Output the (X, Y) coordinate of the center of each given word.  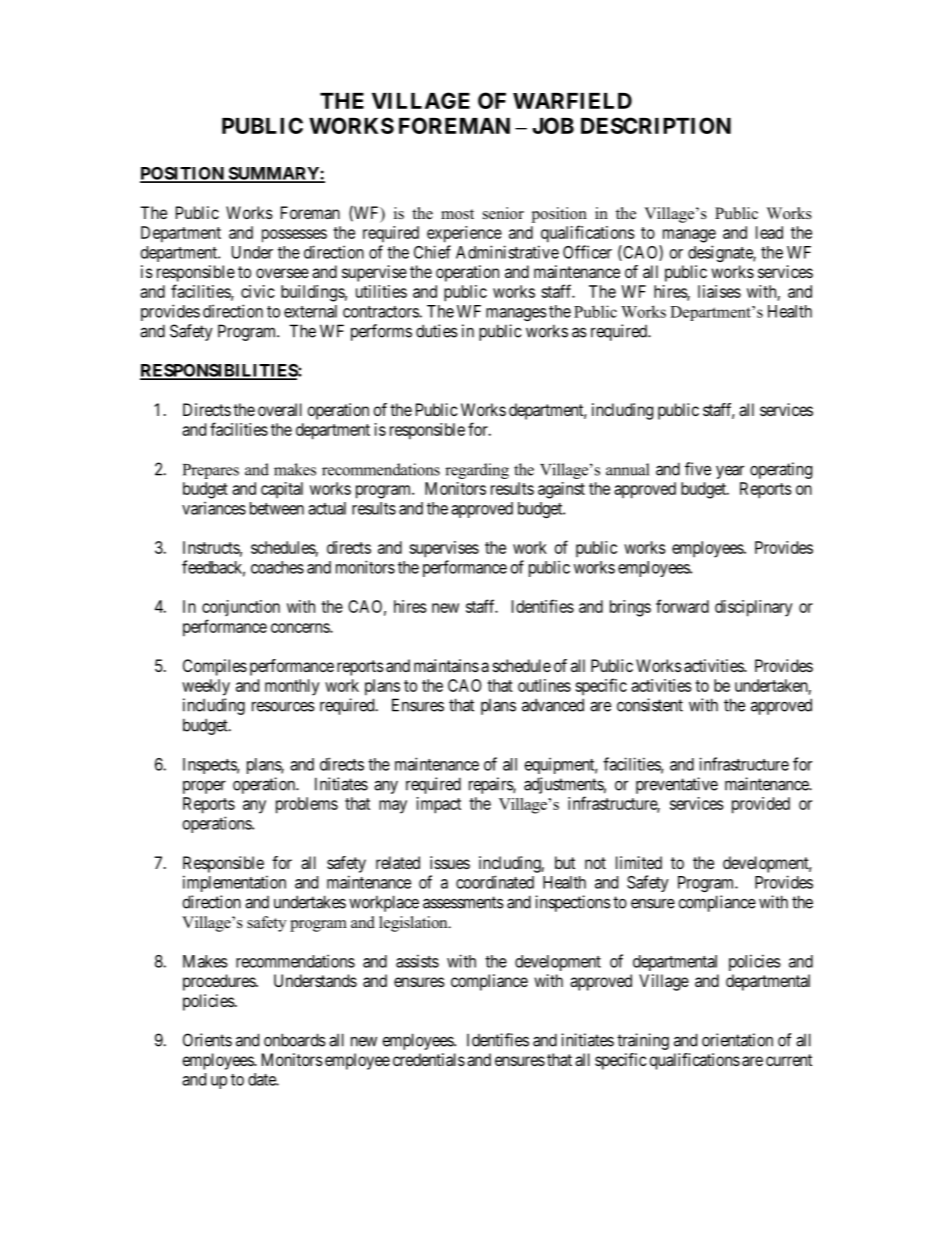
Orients (207, 1040)
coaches (277, 567)
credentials (429, 1059)
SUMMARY (273, 174)
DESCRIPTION (656, 125)
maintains (446, 665)
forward (682, 606)
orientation (737, 1040)
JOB (553, 125)
